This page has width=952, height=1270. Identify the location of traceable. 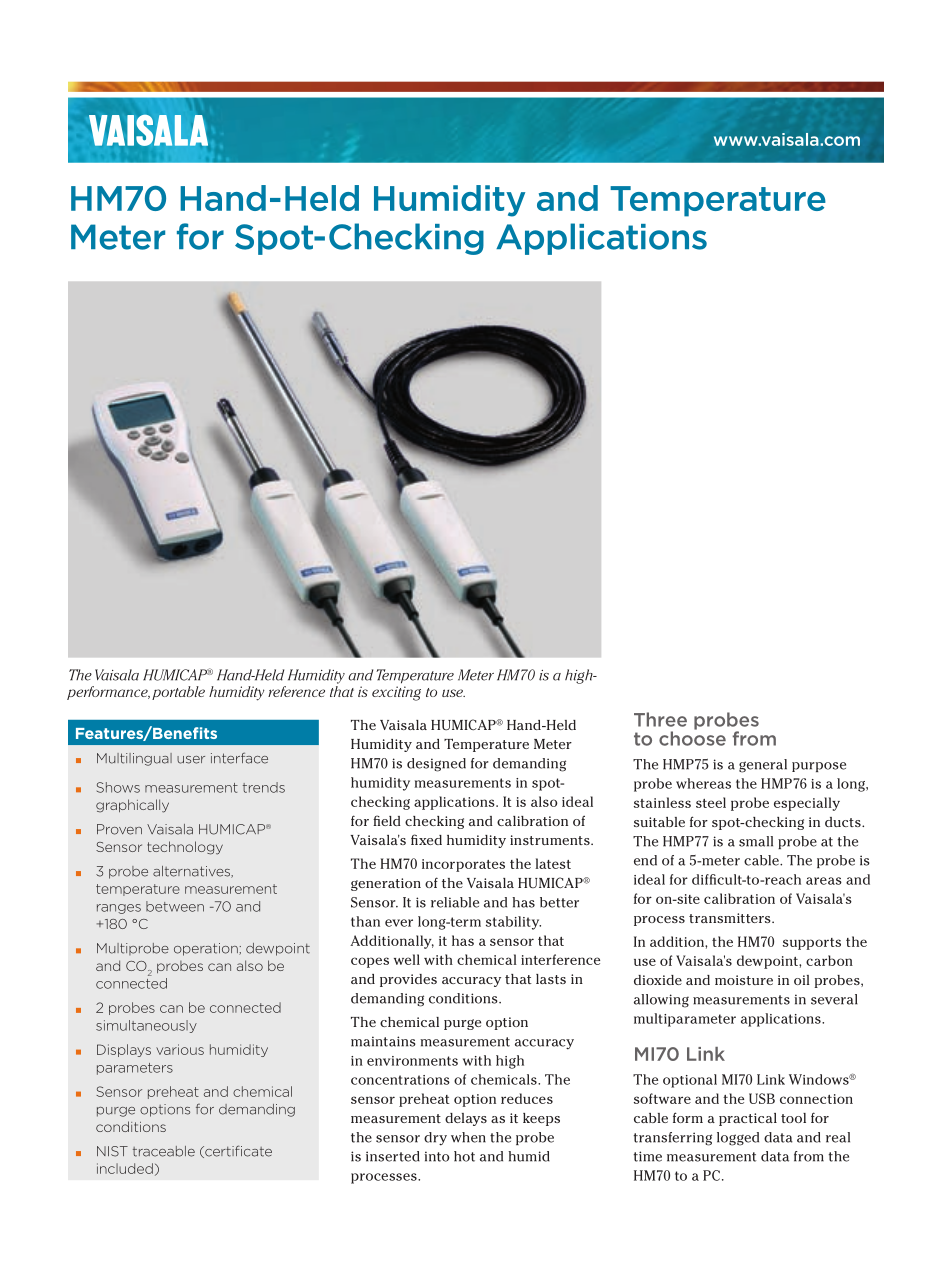
(164, 1151).
